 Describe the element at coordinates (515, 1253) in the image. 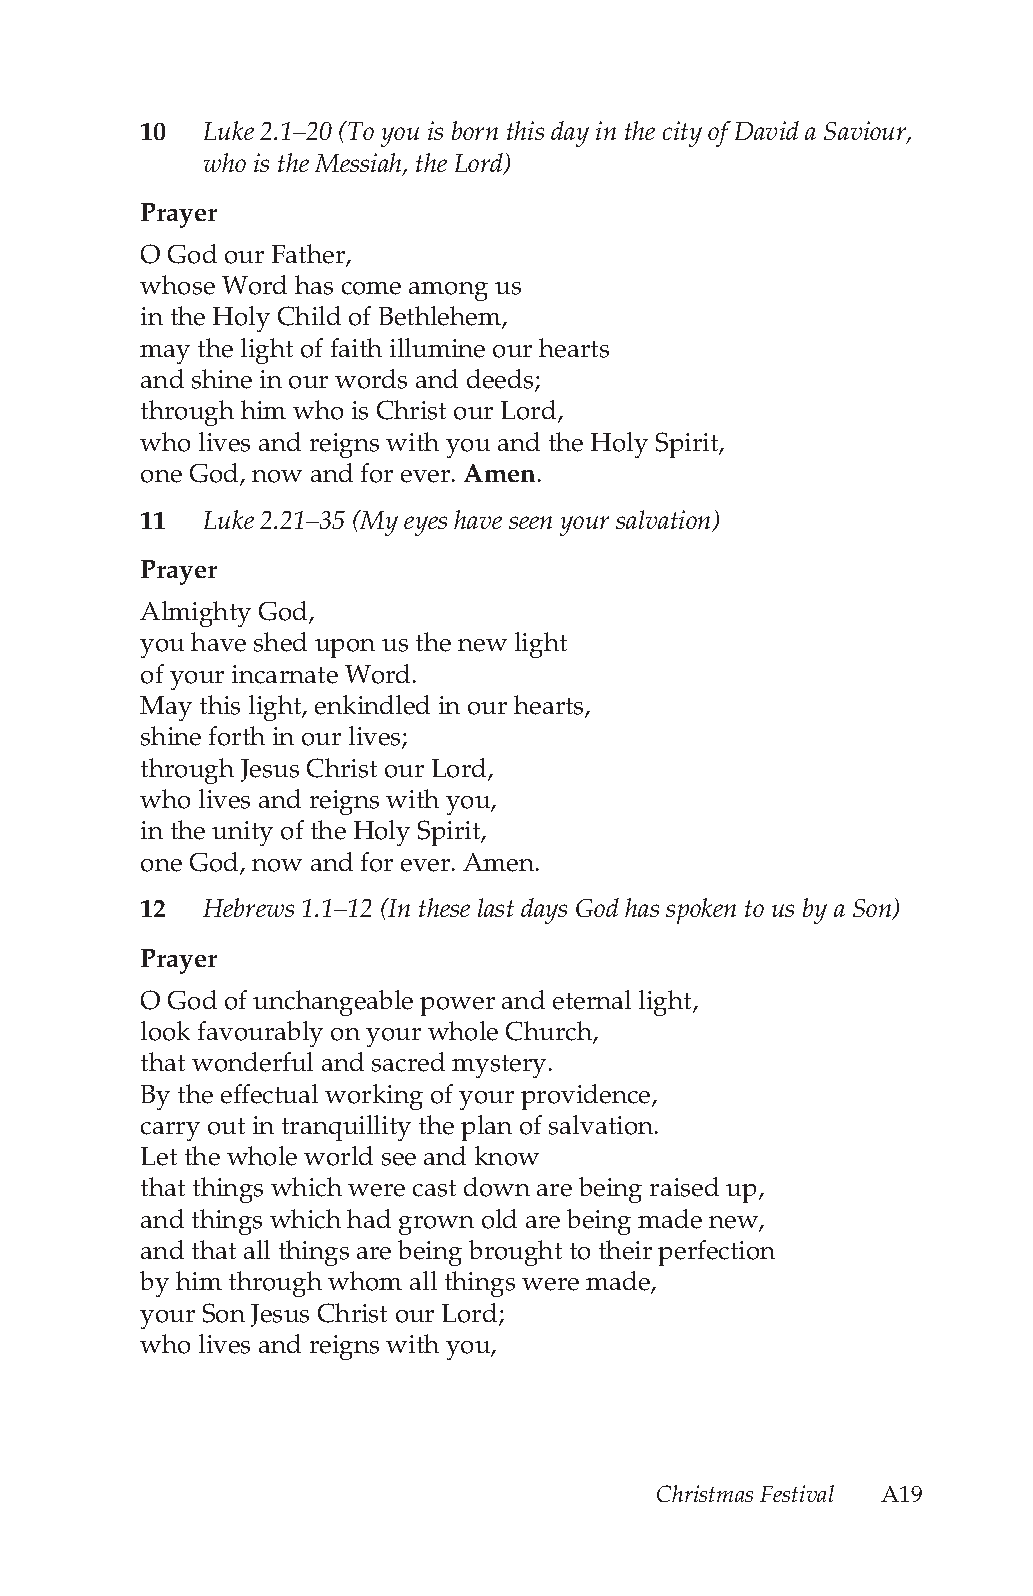

I see `brought` at that location.
